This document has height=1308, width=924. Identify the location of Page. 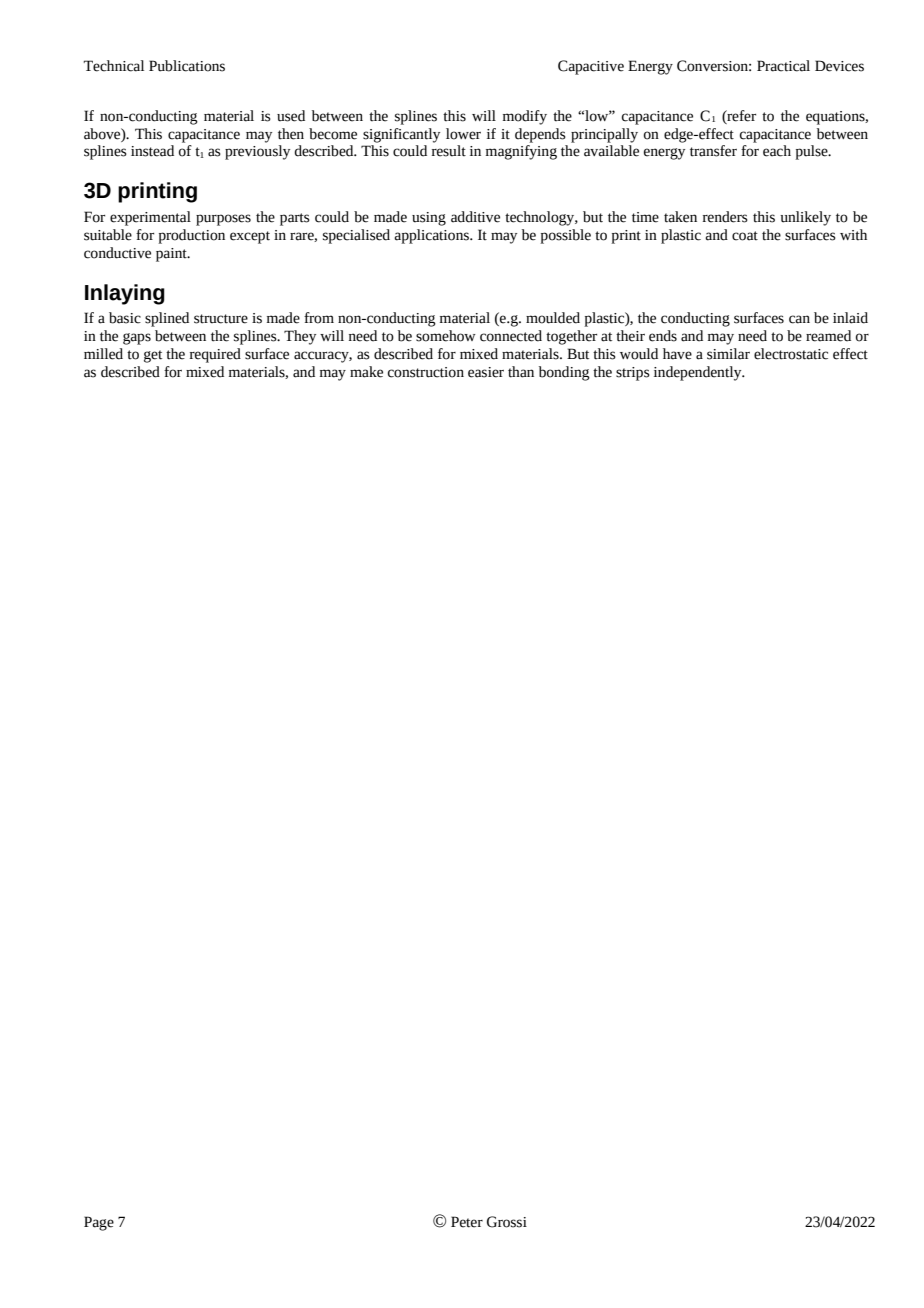
(99, 1223).
